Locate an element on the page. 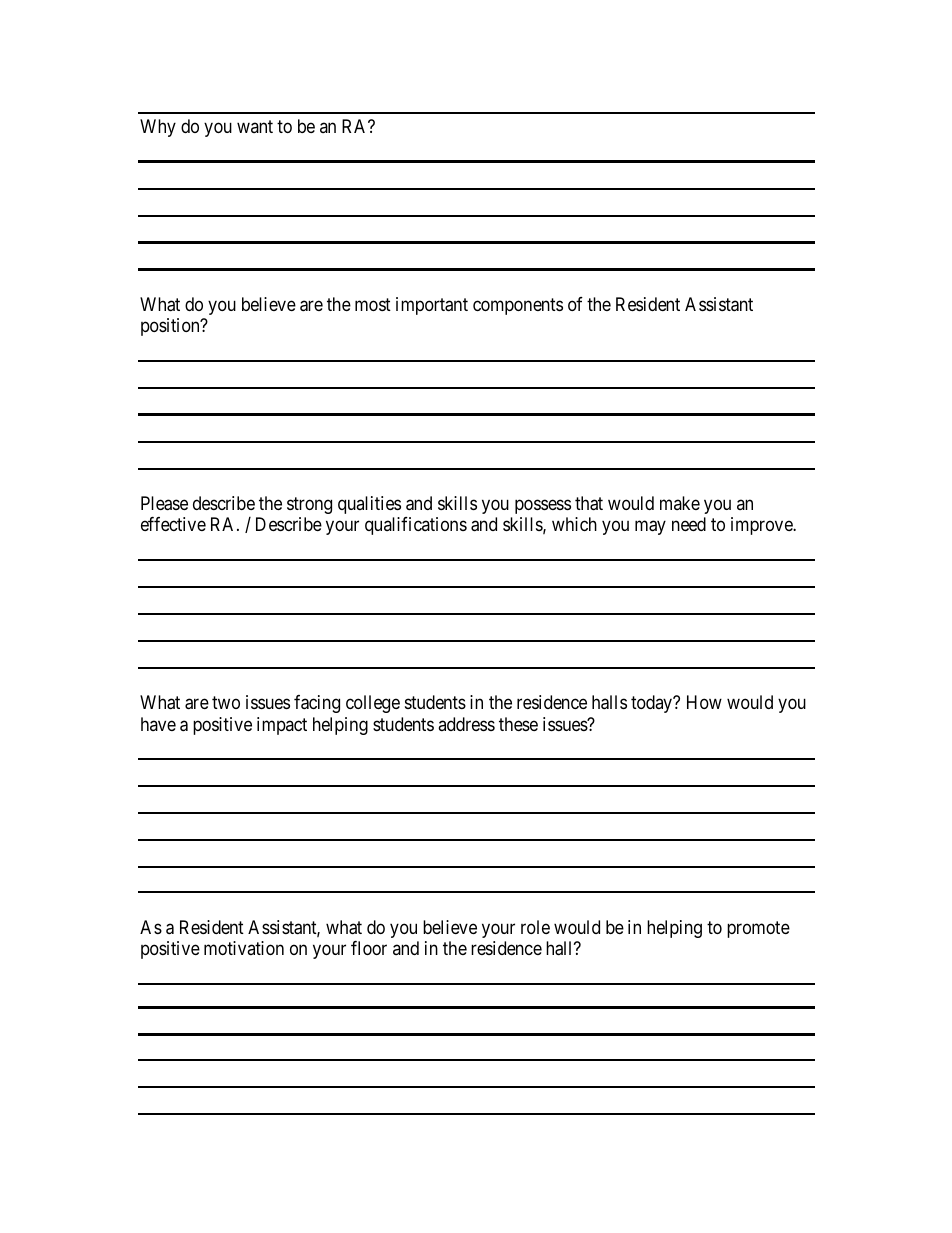  important is located at coordinates (432, 306).
